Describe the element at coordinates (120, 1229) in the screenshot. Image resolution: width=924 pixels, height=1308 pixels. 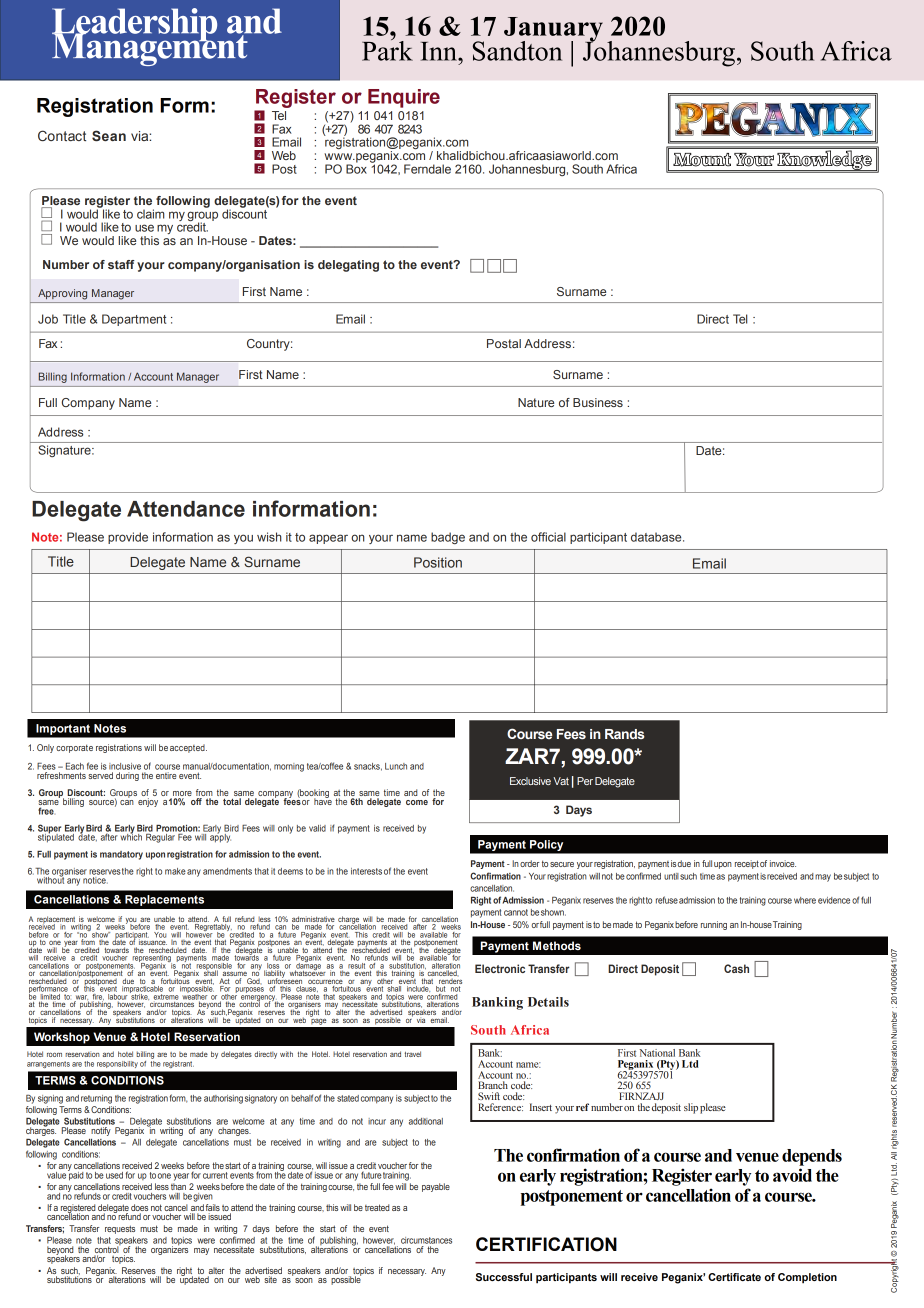
I see `requests` at that location.
